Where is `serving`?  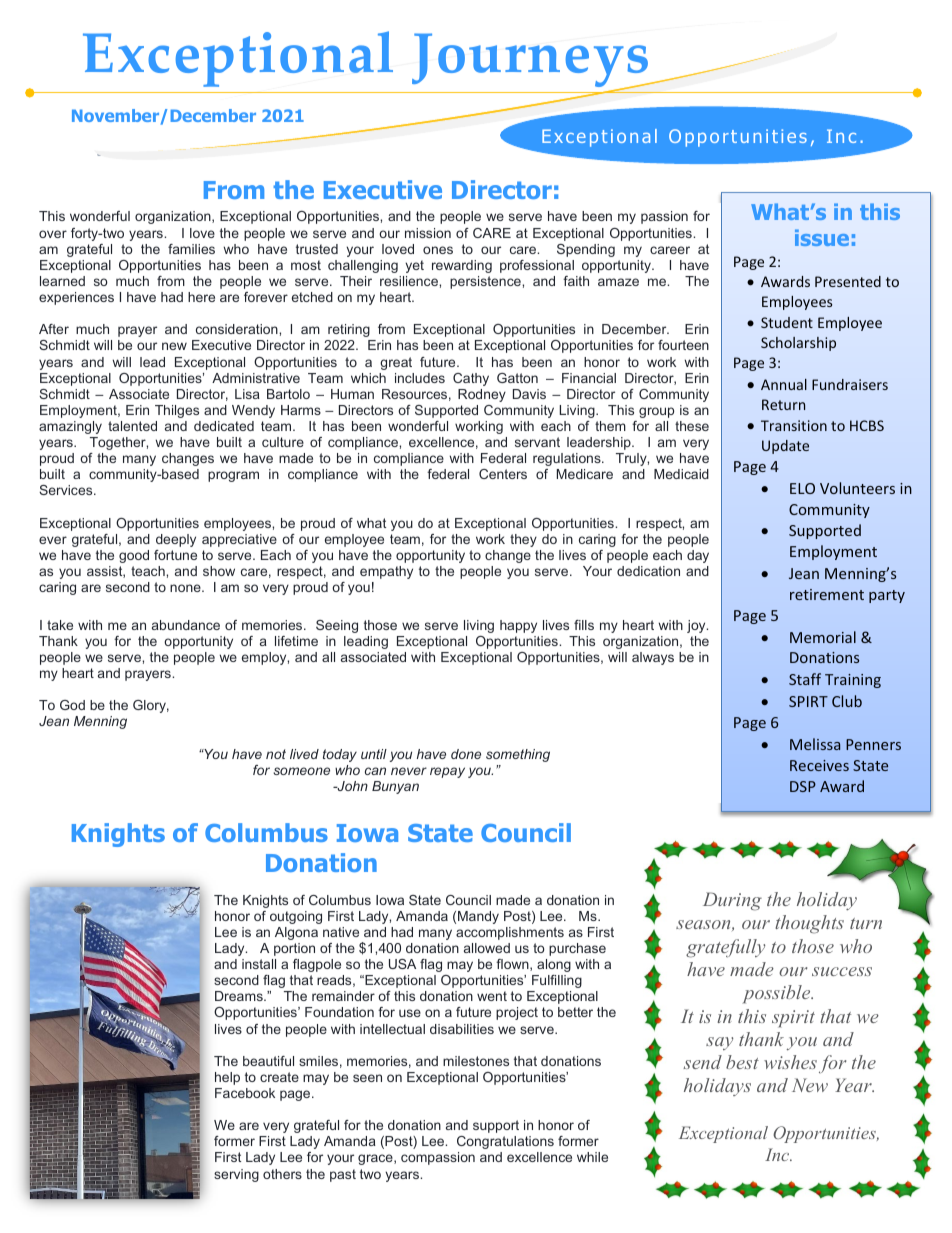 serving is located at coordinates (236, 1175).
